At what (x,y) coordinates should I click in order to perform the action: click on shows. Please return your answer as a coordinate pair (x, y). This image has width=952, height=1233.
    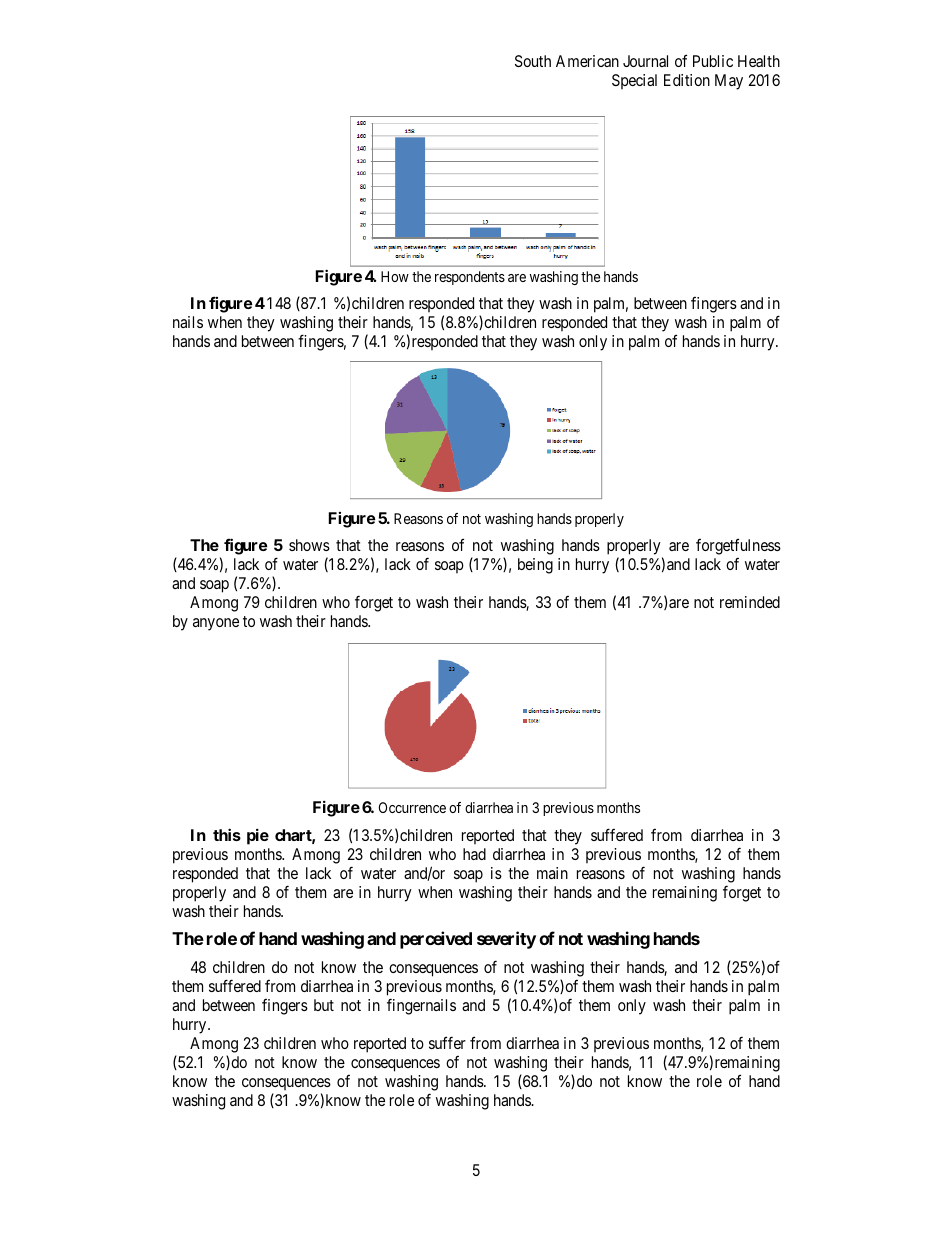
    Looking at the image, I should click on (309, 545).
